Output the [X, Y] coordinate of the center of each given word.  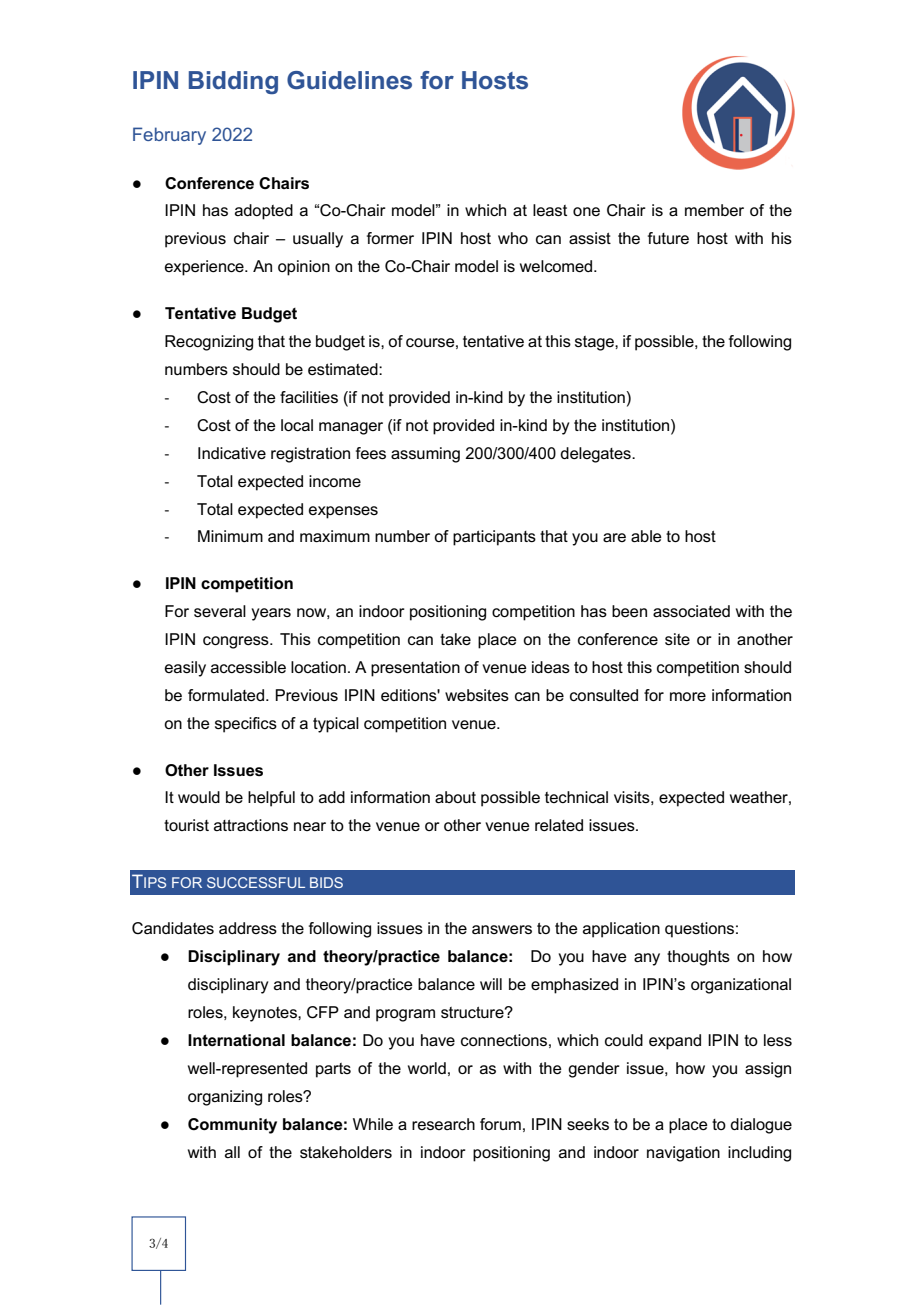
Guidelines [349, 80]
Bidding [233, 82]
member [714, 210]
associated [691, 611]
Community [232, 1126]
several [220, 611]
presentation [415, 669]
